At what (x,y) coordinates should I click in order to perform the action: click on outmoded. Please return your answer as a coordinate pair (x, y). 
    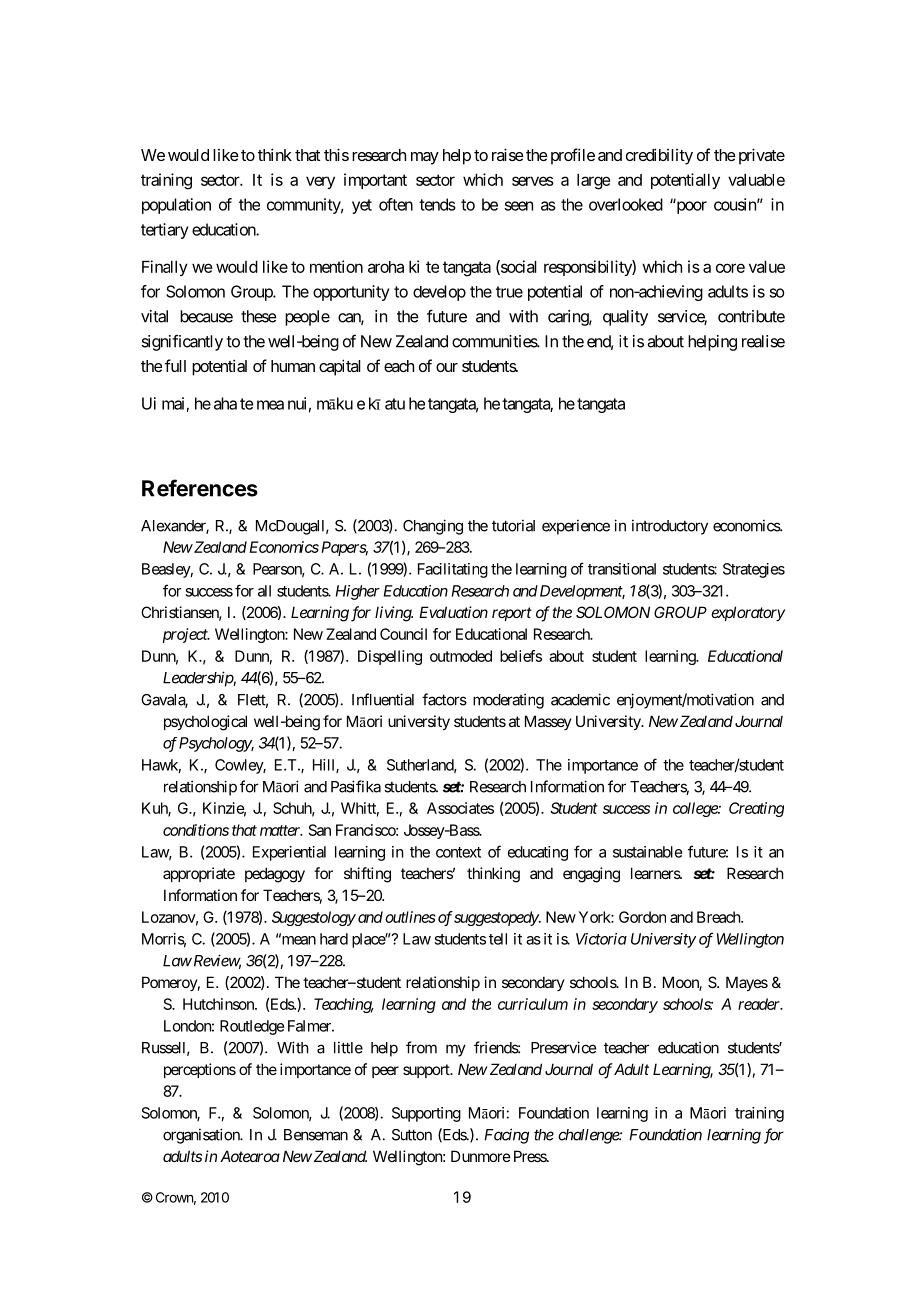
    Looking at the image, I should click on (461, 656).
